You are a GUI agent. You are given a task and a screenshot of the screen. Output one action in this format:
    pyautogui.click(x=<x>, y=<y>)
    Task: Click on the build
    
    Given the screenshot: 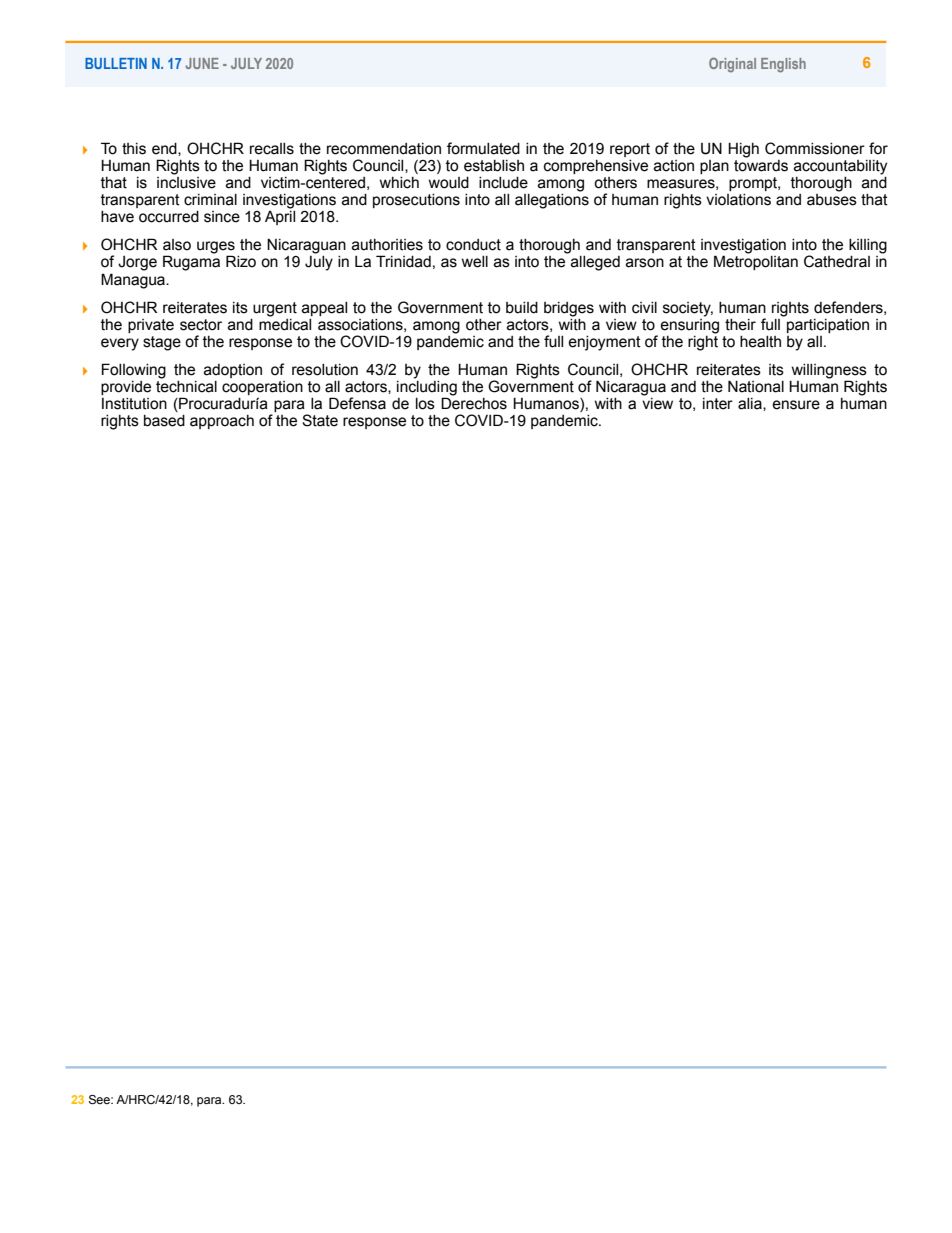 What is the action you would take?
    pyautogui.click(x=522, y=308)
